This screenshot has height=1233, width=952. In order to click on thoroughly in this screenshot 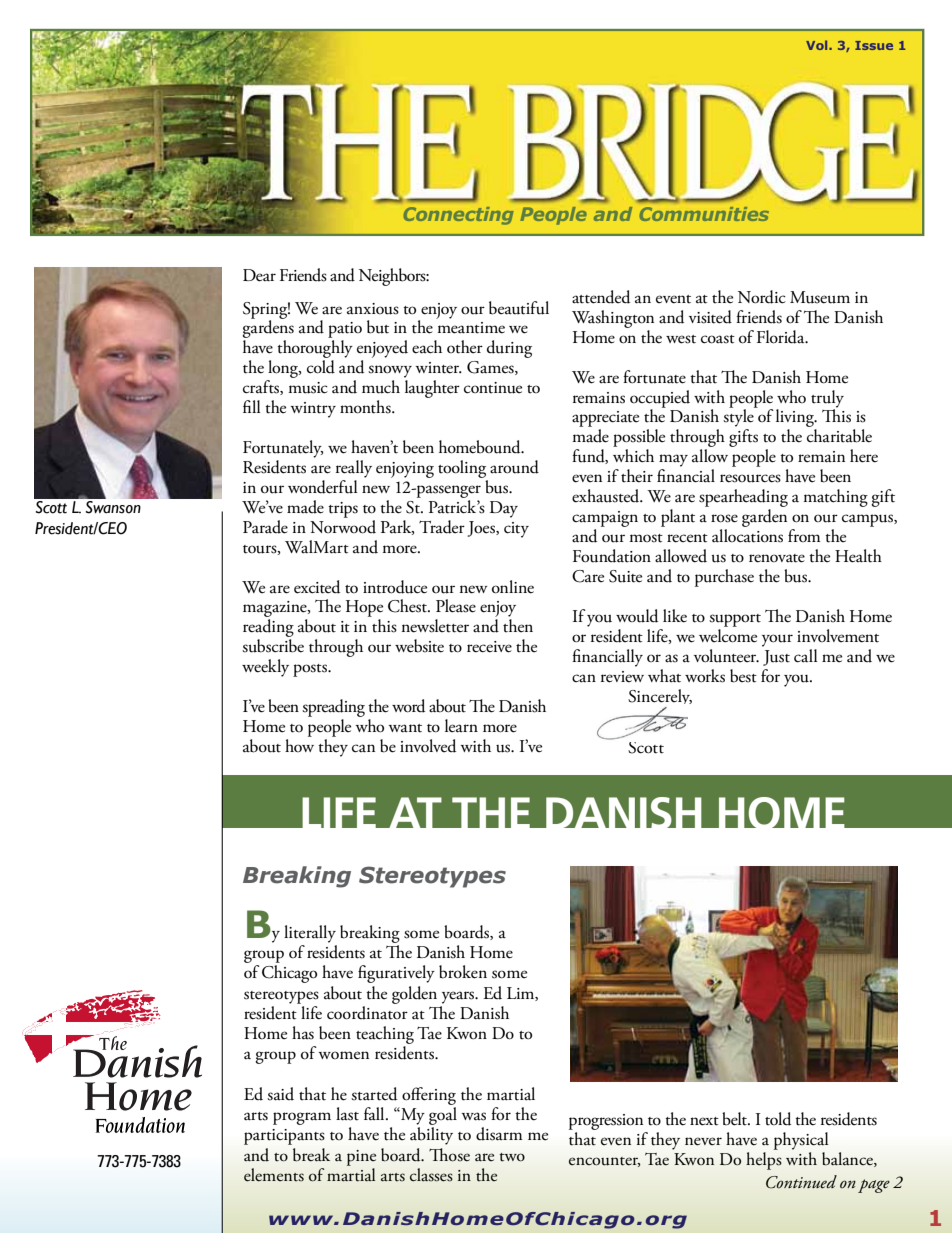, I will do `click(315, 350)`.
